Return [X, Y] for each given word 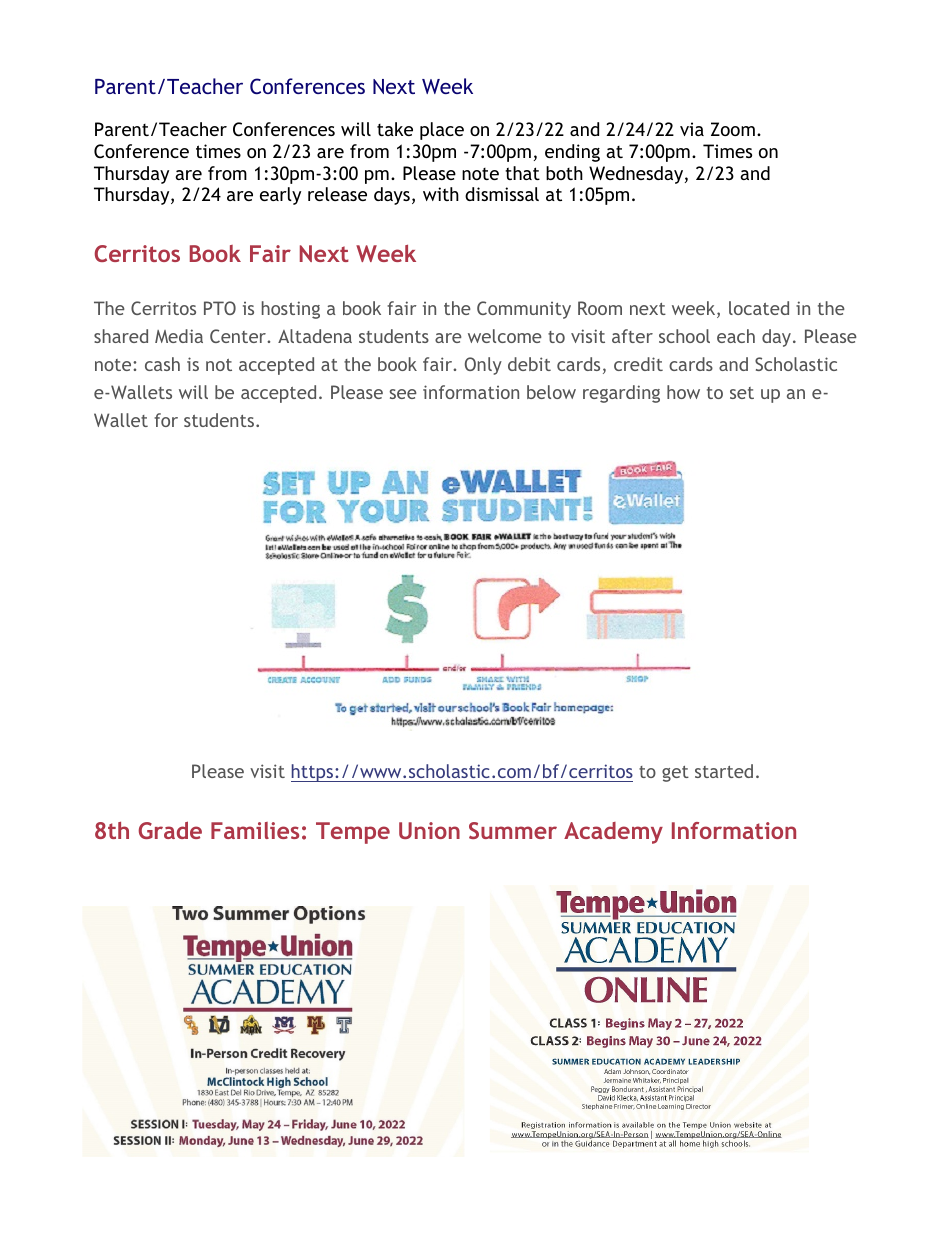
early [280, 196]
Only [483, 366]
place [442, 131]
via [692, 129]
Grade [170, 830]
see [403, 394]
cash [162, 364]
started [724, 771]
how [683, 392]
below [551, 392]
